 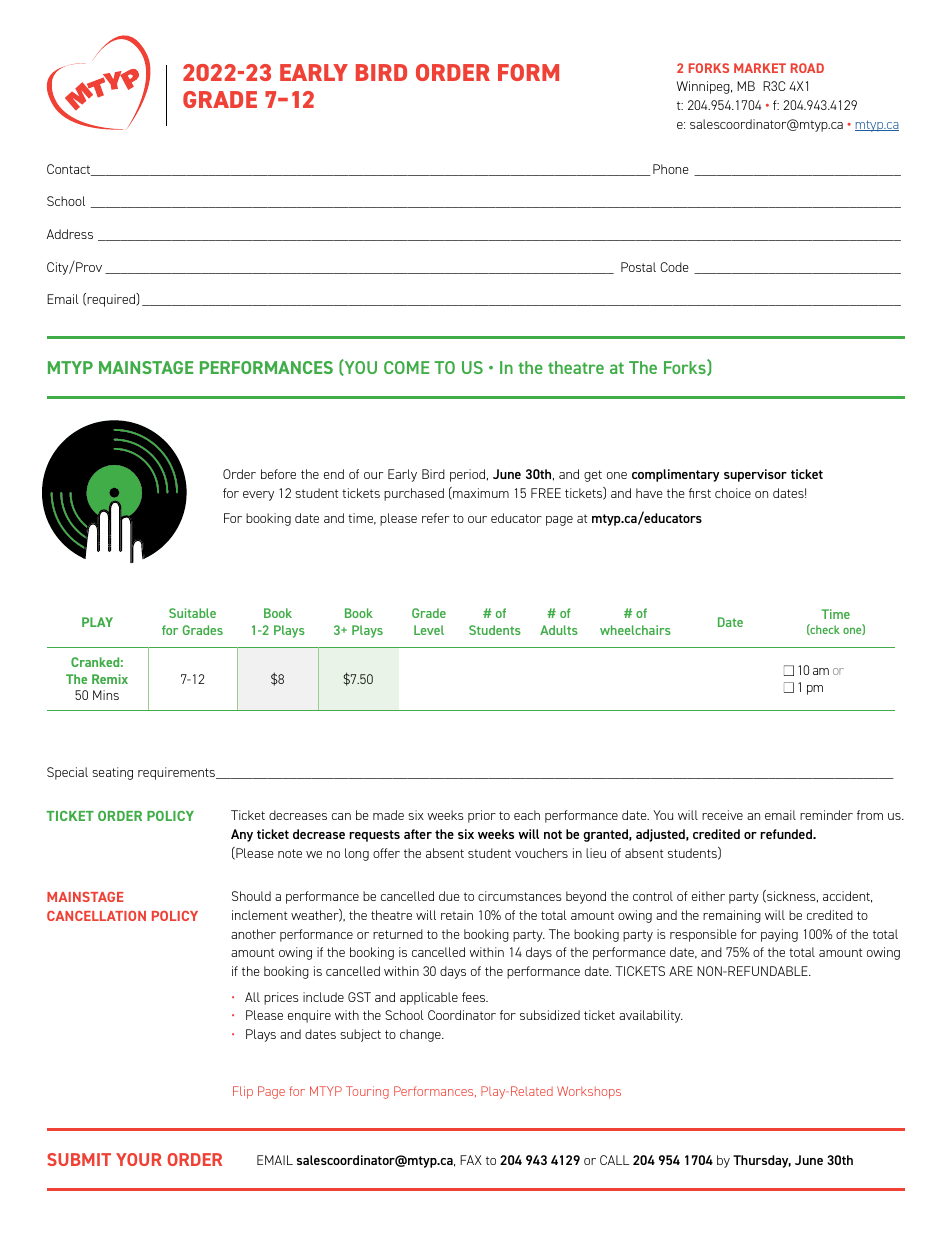 I want to click on Address, so click(x=70, y=234).
